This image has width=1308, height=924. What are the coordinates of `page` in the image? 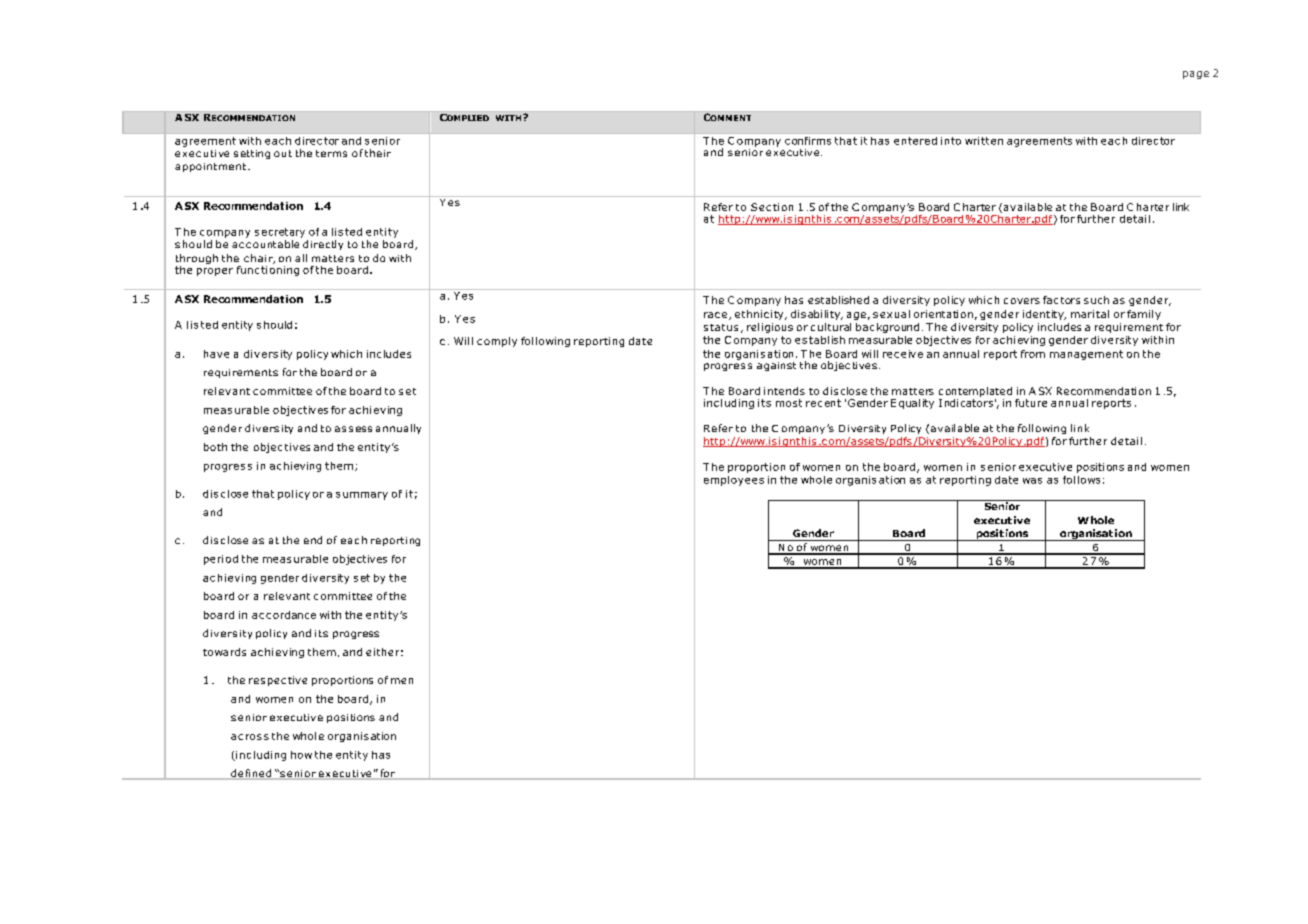 It's located at (1196, 75).
